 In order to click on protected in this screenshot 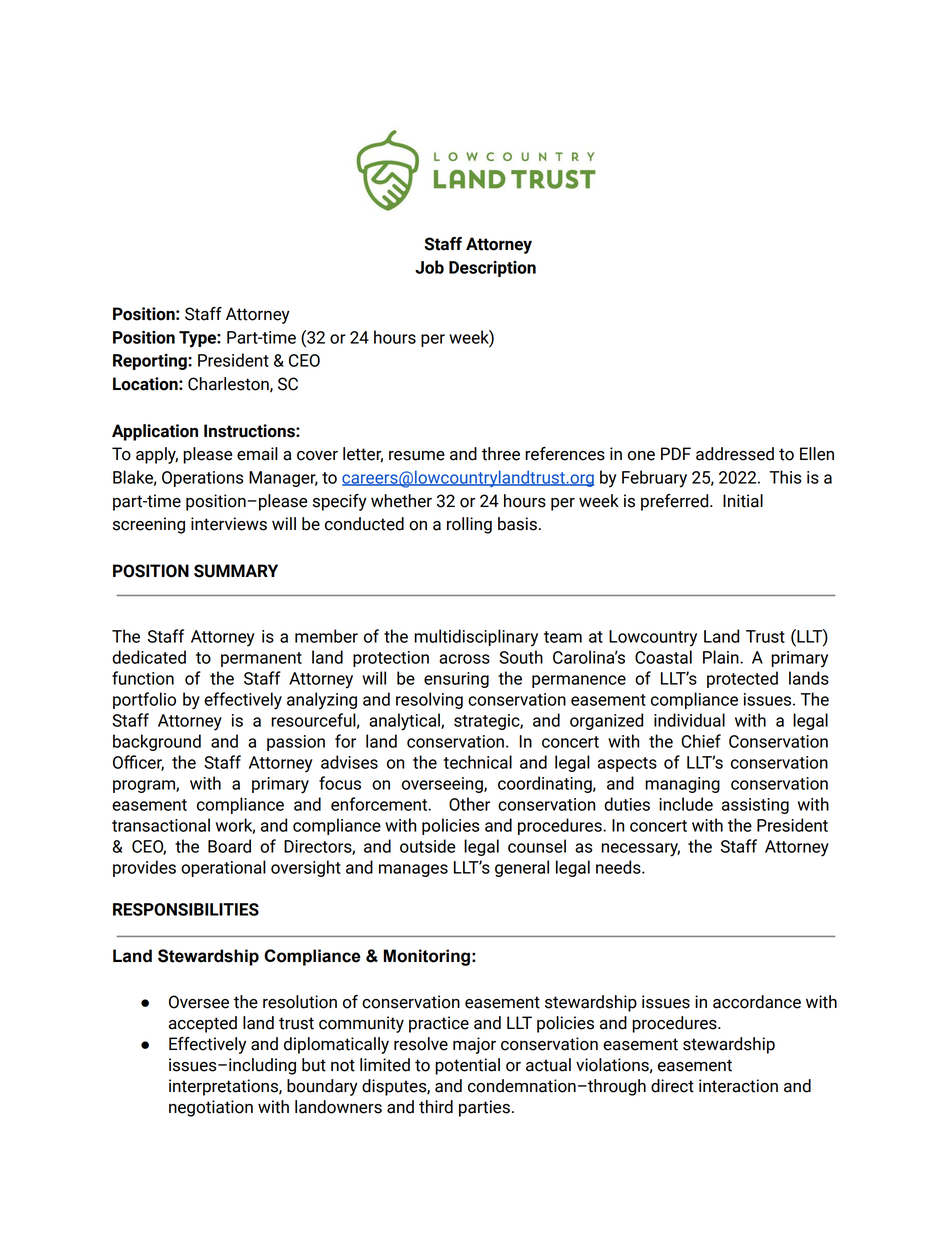, I will do `click(742, 679)`.
